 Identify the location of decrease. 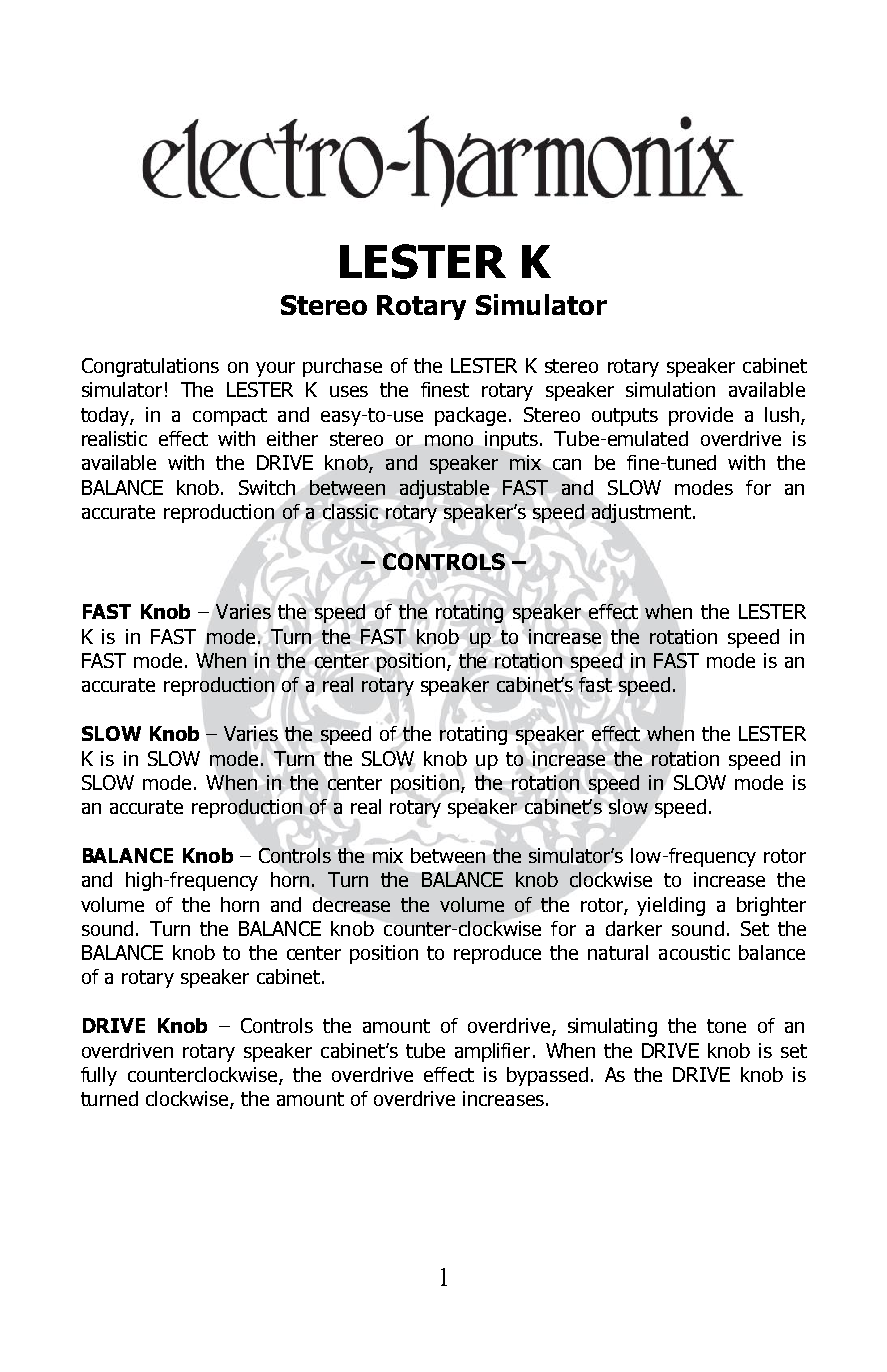
(351, 904).
